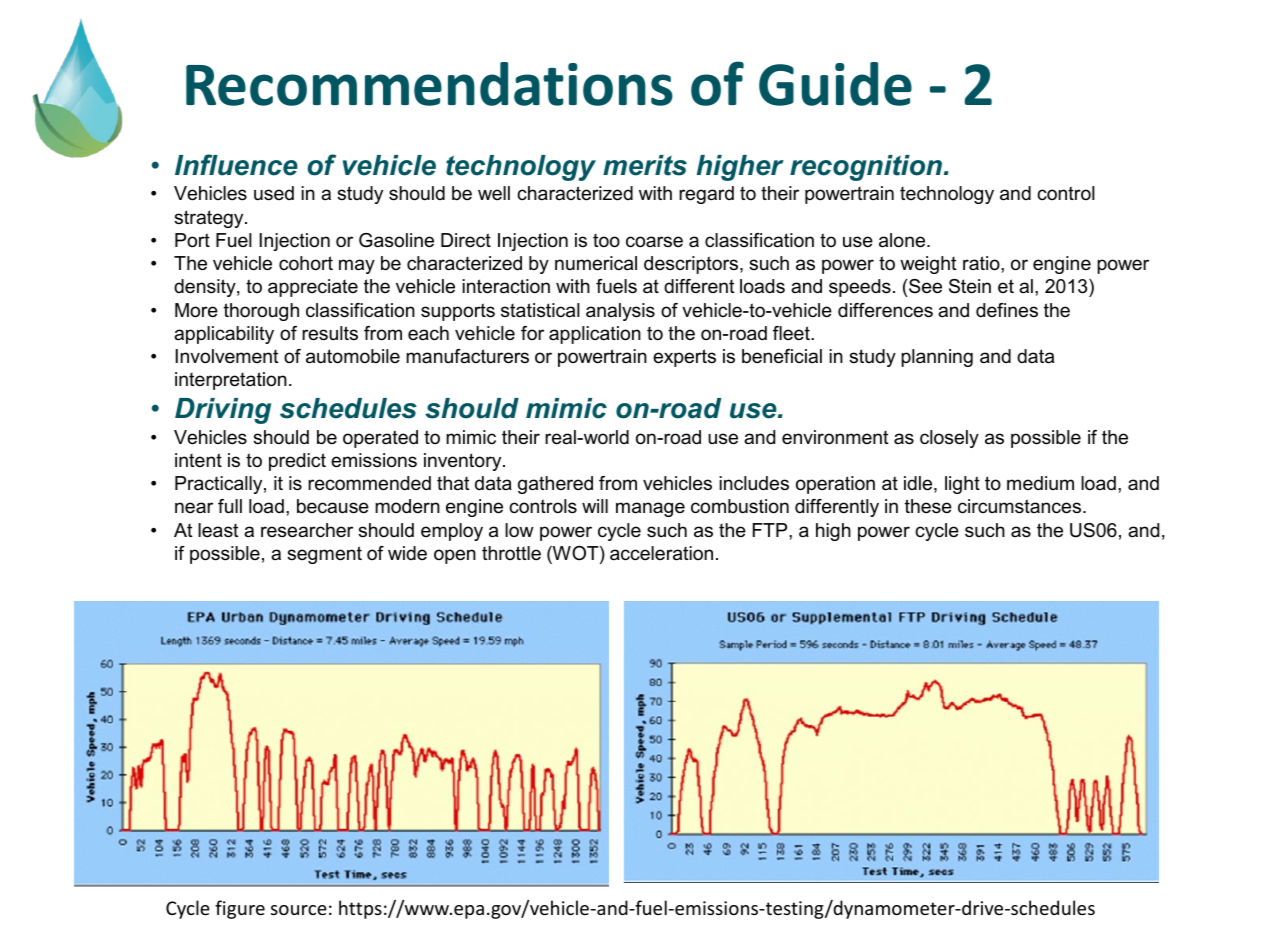  What do you see at coordinates (299, 910) in the page?
I see `source` at bounding box center [299, 910].
